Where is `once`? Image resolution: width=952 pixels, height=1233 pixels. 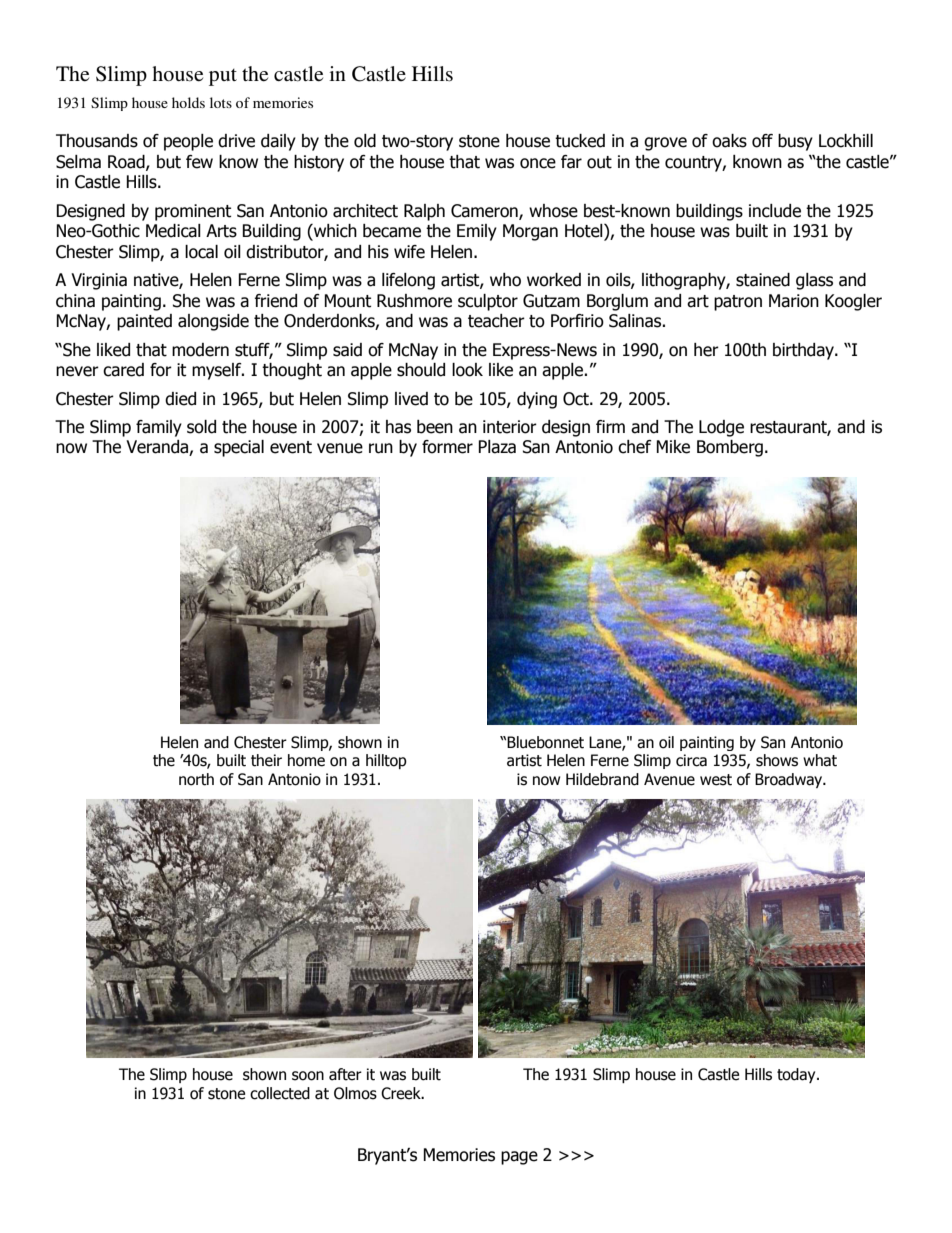 once is located at coordinates (538, 163).
